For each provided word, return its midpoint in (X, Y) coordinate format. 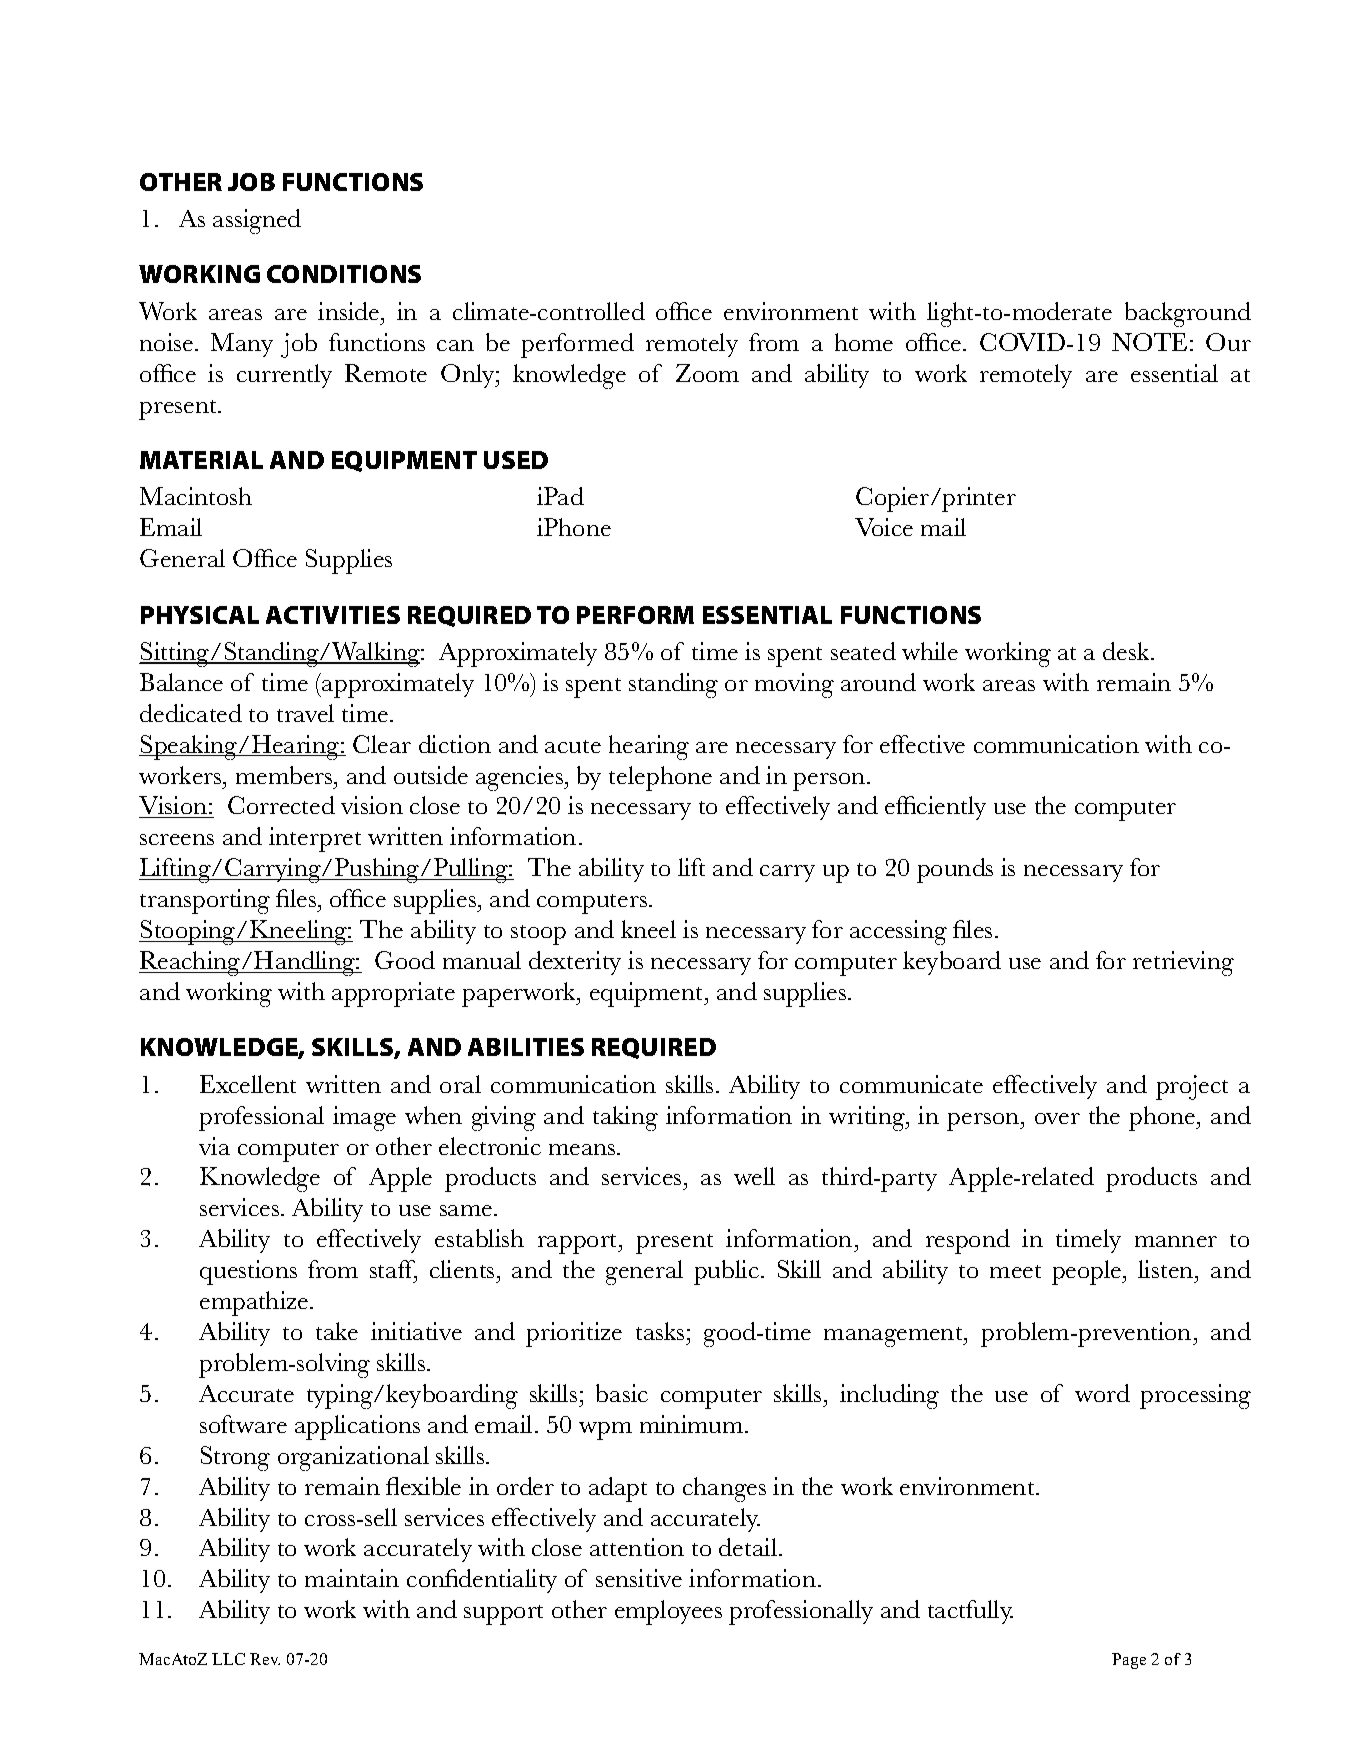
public (726, 1272)
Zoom (707, 373)
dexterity (575, 963)
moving (794, 685)
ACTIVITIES (333, 615)
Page (1129, 1661)
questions (248, 1272)
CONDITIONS (344, 274)
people (1088, 1272)
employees (668, 1612)
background (1188, 314)
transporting (205, 901)
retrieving (1183, 963)
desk (1127, 651)
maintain (352, 1578)
